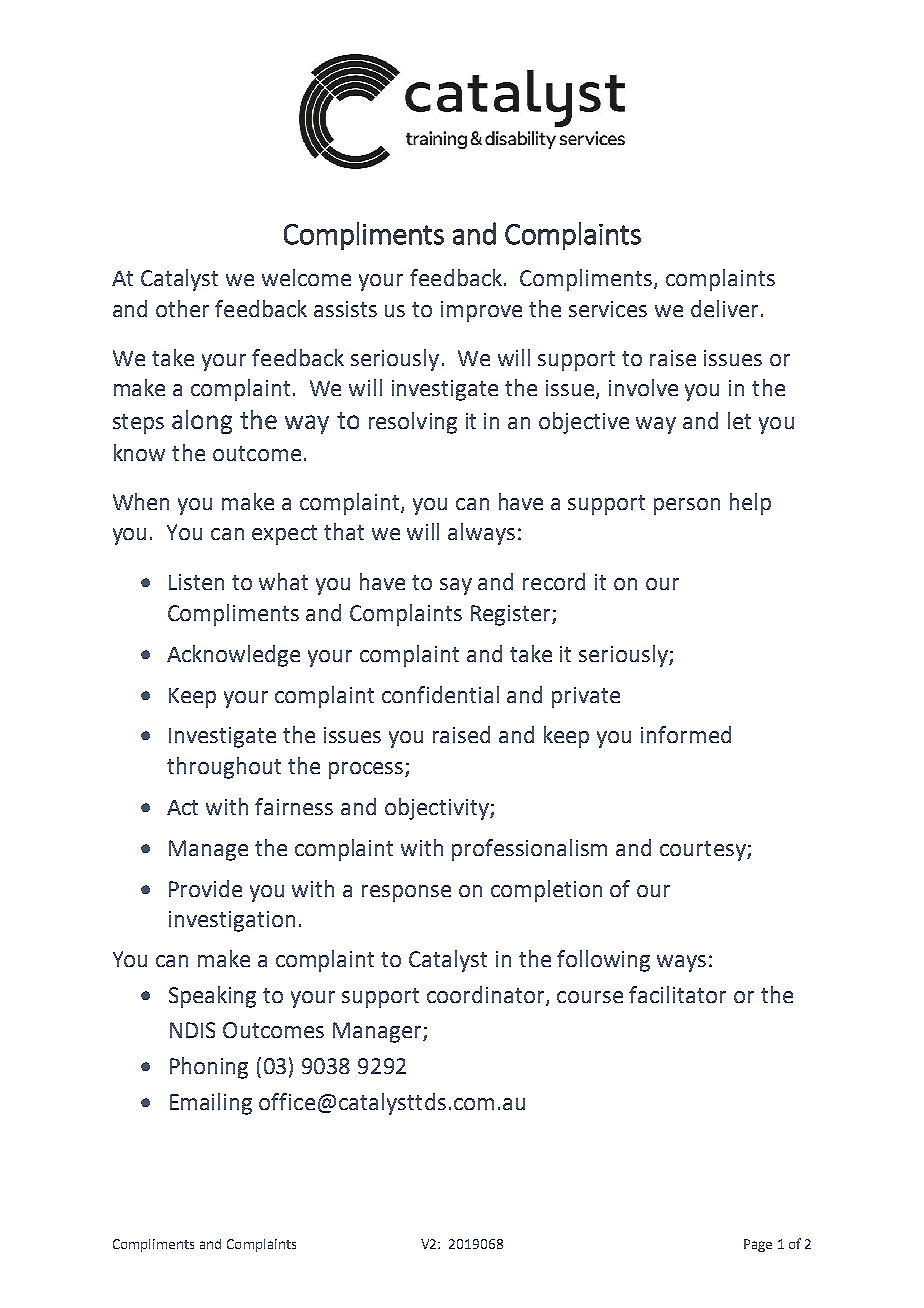  What do you see at coordinates (724, 308) in the screenshot?
I see `deliver` at bounding box center [724, 308].
